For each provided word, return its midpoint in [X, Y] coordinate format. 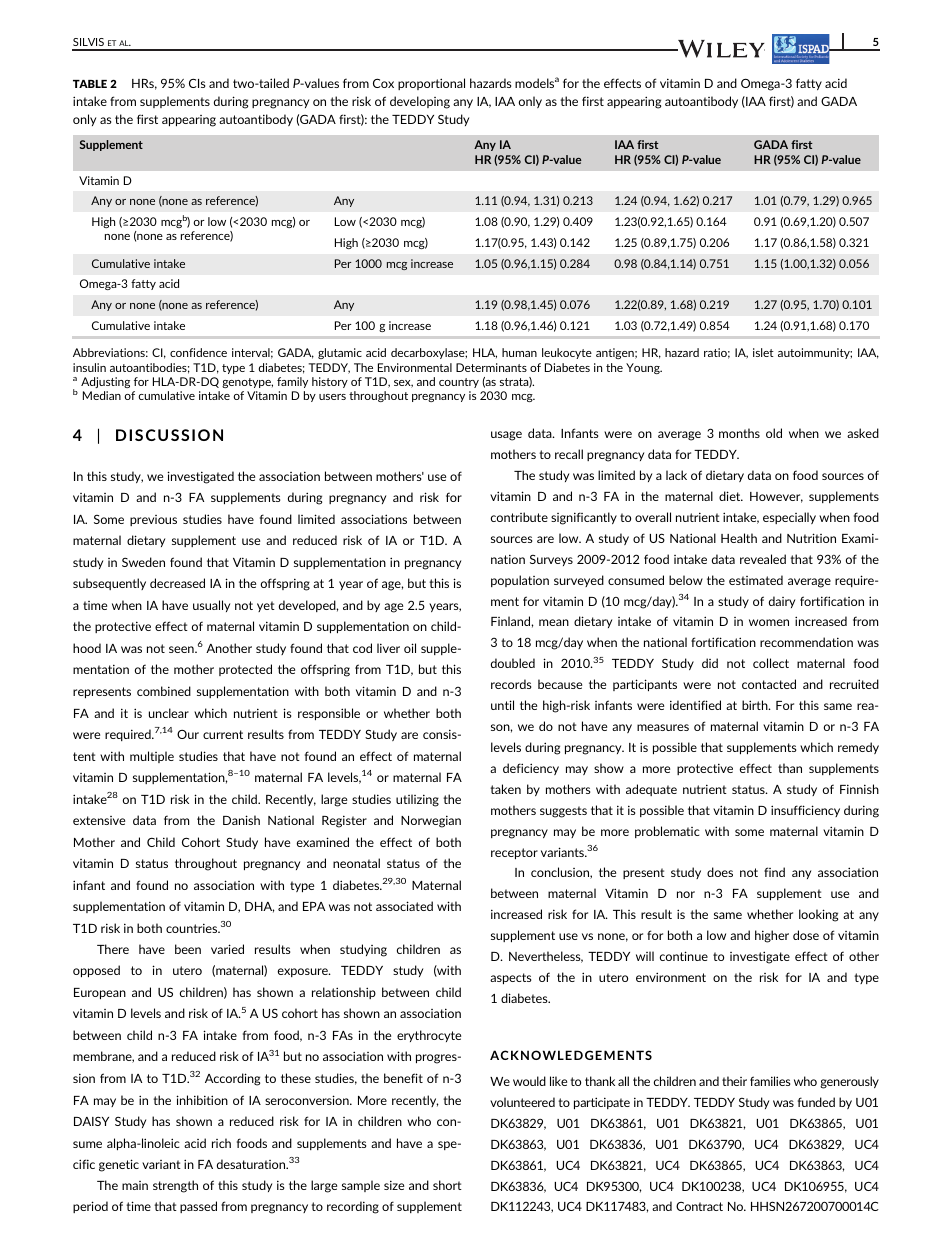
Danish [241, 820]
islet [763, 352]
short [447, 1185]
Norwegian [431, 821]
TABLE [90, 84]
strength [175, 1186]
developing [420, 102]
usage [506, 436]
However [776, 497]
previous [153, 520]
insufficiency [805, 811]
